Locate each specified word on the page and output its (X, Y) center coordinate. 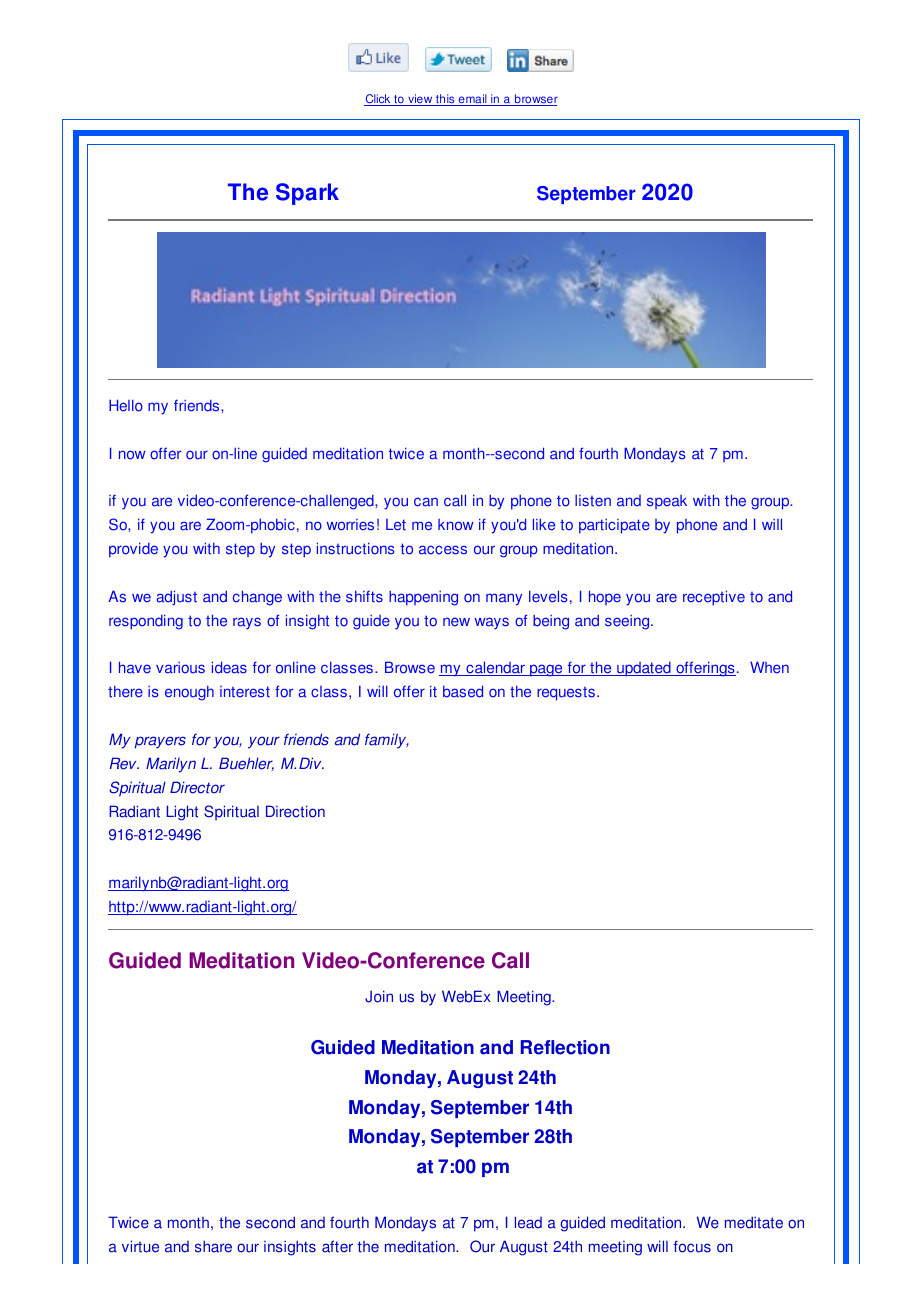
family (387, 741)
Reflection (565, 1047)
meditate (754, 1222)
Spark (307, 194)
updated (644, 669)
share (213, 1246)
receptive (714, 598)
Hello (126, 405)
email (472, 100)
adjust (177, 598)
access (443, 550)
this (445, 100)
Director (197, 787)
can (426, 502)
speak (667, 502)
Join (379, 996)
